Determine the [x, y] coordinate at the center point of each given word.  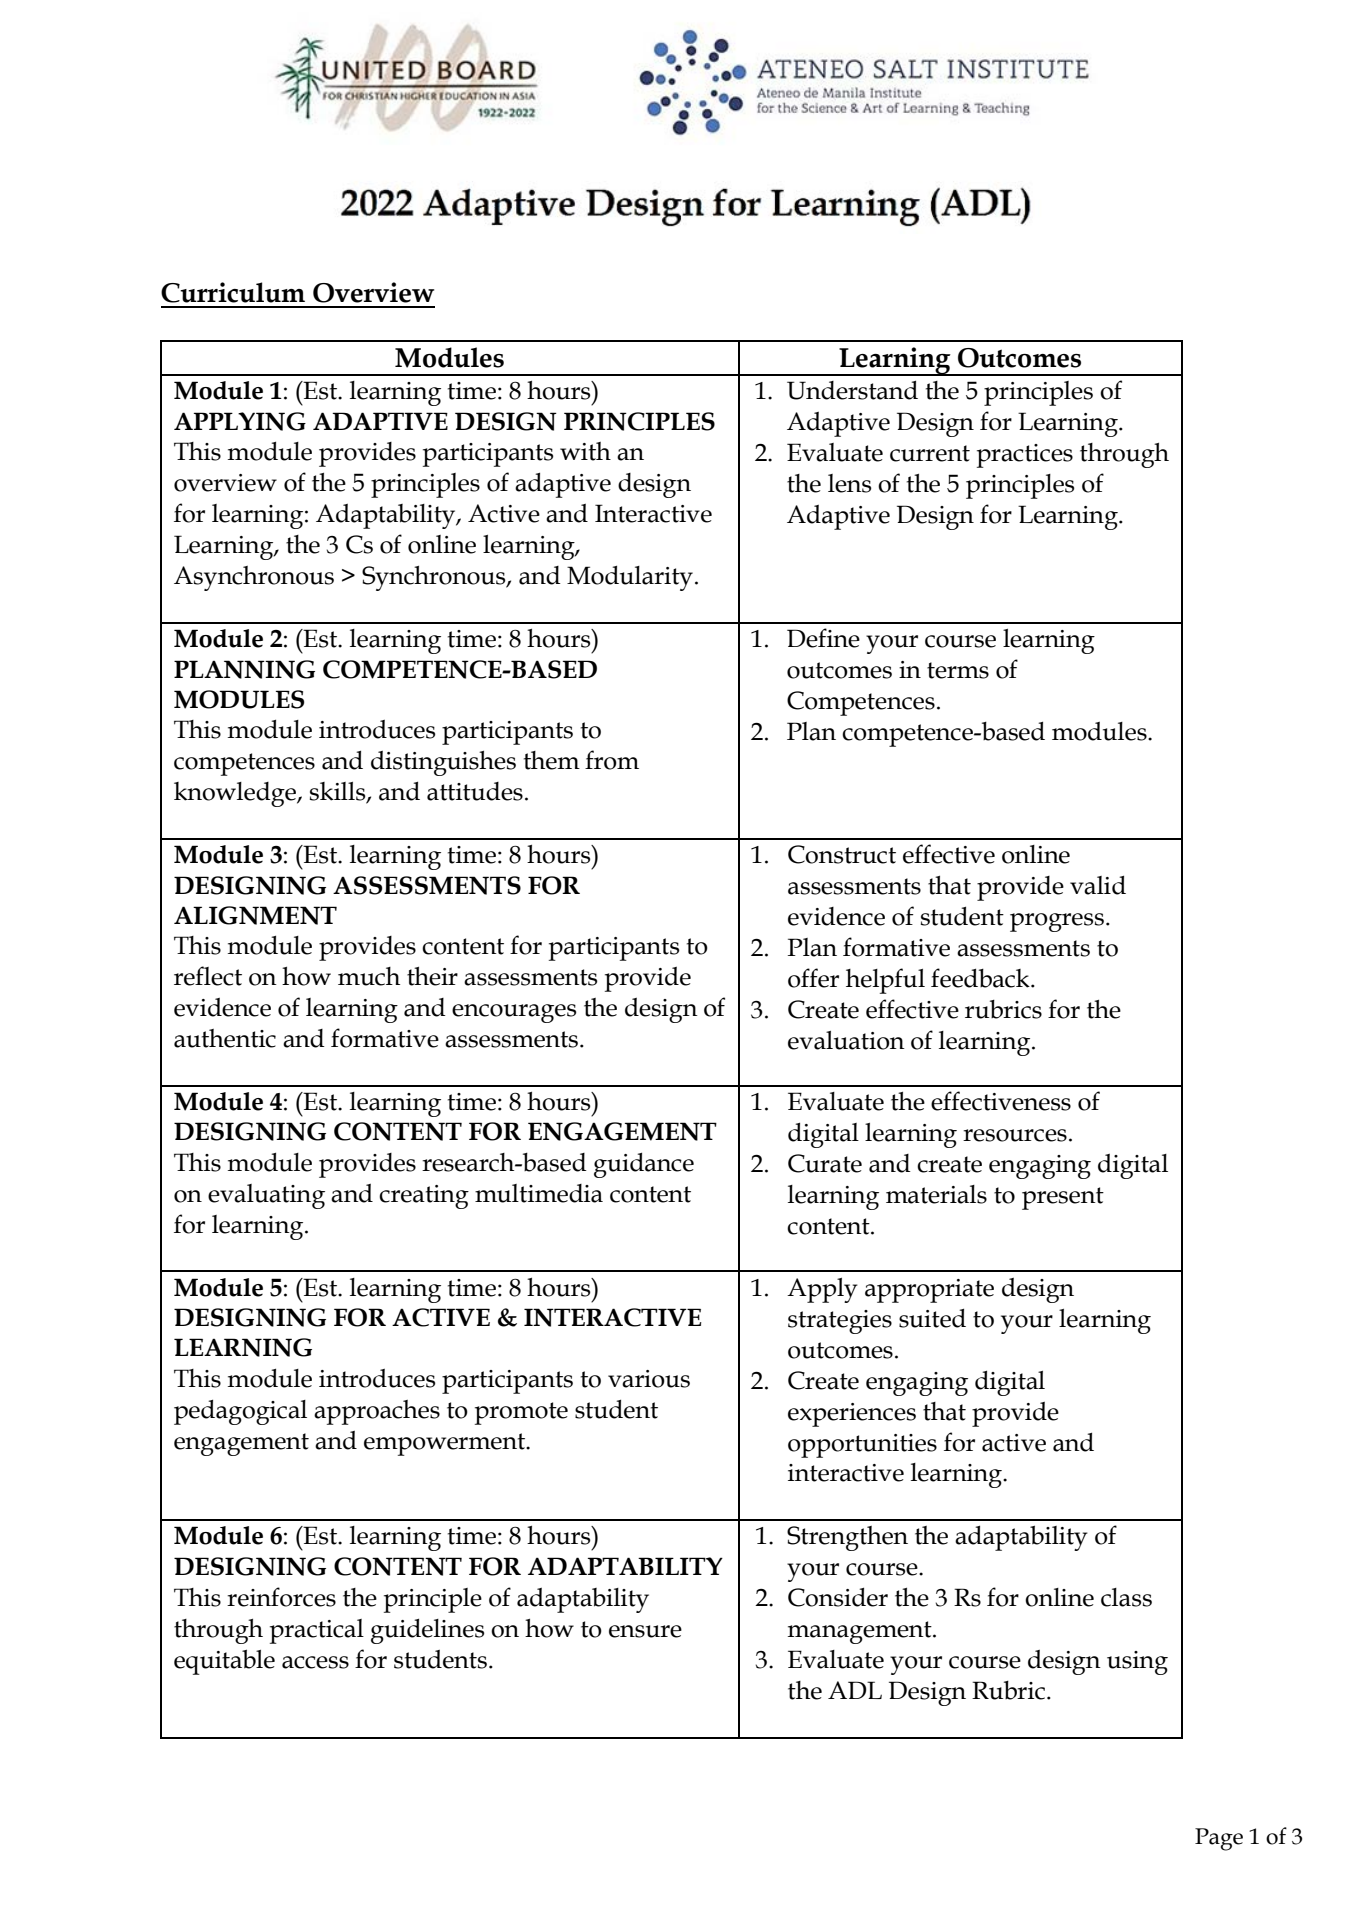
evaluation [846, 1040]
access [315, 1662]
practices [1025, 456]
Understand [852, 390]
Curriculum [233, 292]
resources [1015, 1135]
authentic [225, 1038]
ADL [855, 1690]
